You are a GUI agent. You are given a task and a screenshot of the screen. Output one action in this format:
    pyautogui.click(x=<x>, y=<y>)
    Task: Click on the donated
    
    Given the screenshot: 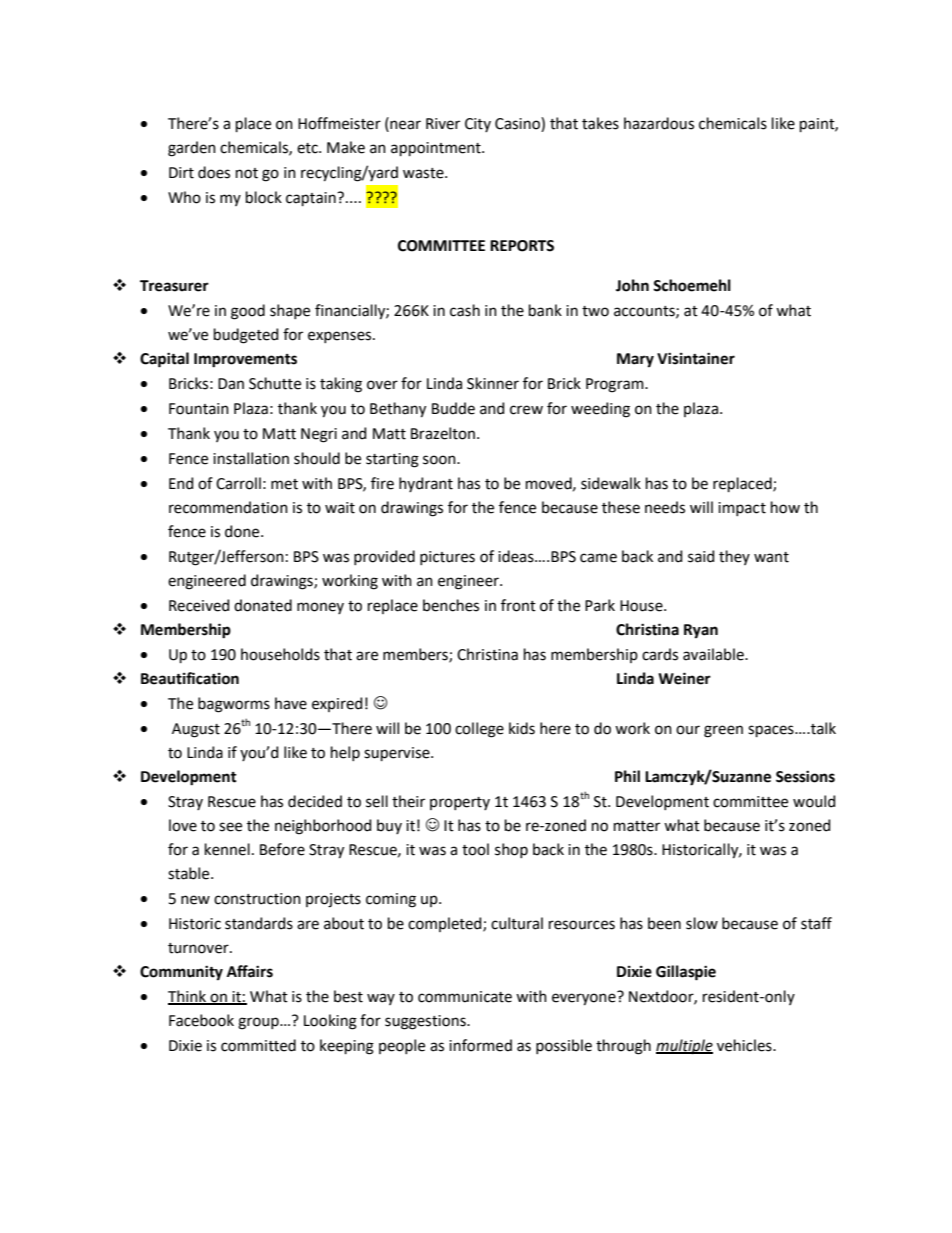 What is the action you would take?
    pyautogui.click(x=263, y=605)
